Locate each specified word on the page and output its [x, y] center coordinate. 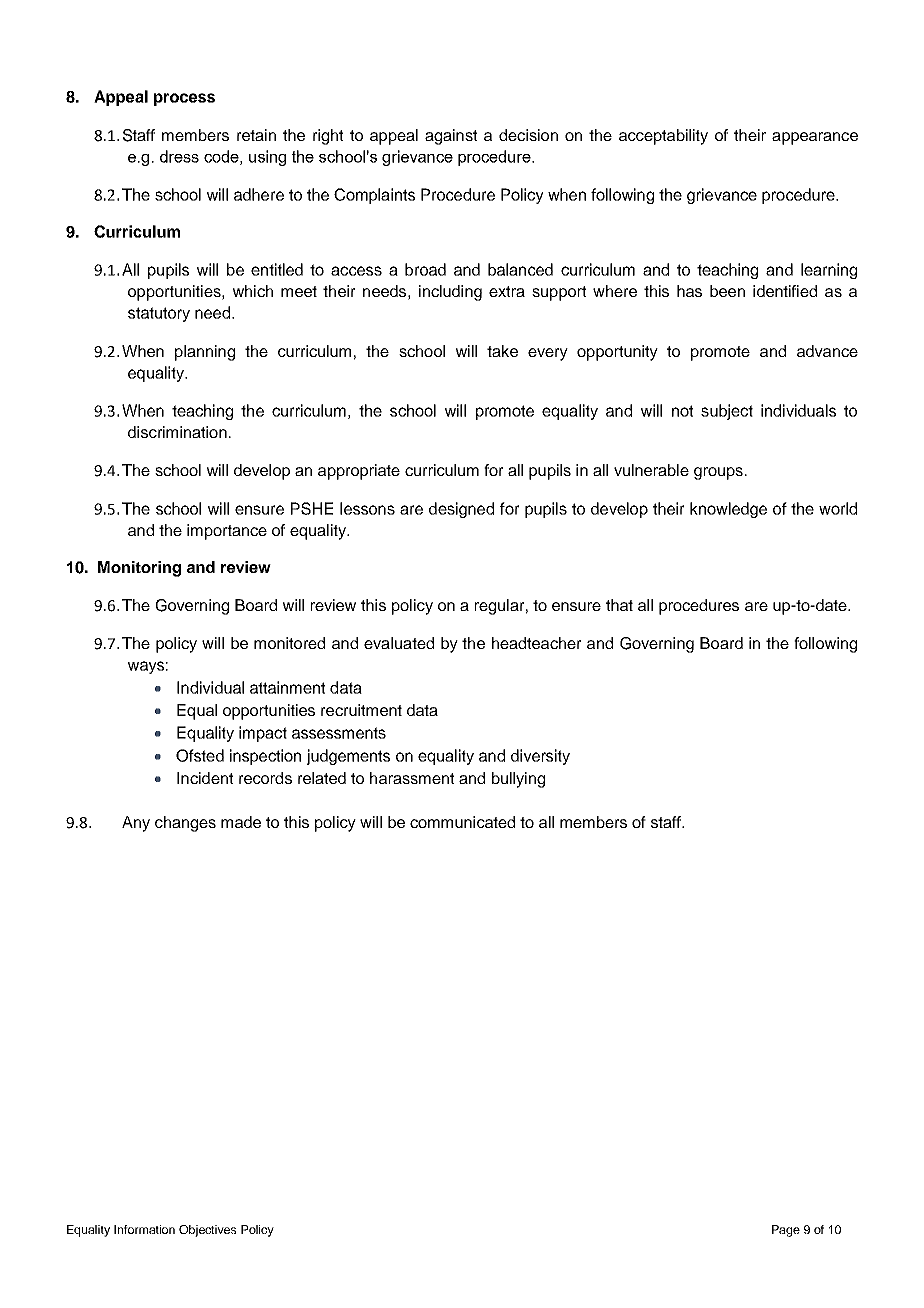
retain [256, 135]
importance [227, 532]
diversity [540, 757]
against [451, 137]
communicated [462, 822]
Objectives [208, 1231]
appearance [815, 138]
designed [461, 510]
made [241, 822]
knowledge [728, 510]
